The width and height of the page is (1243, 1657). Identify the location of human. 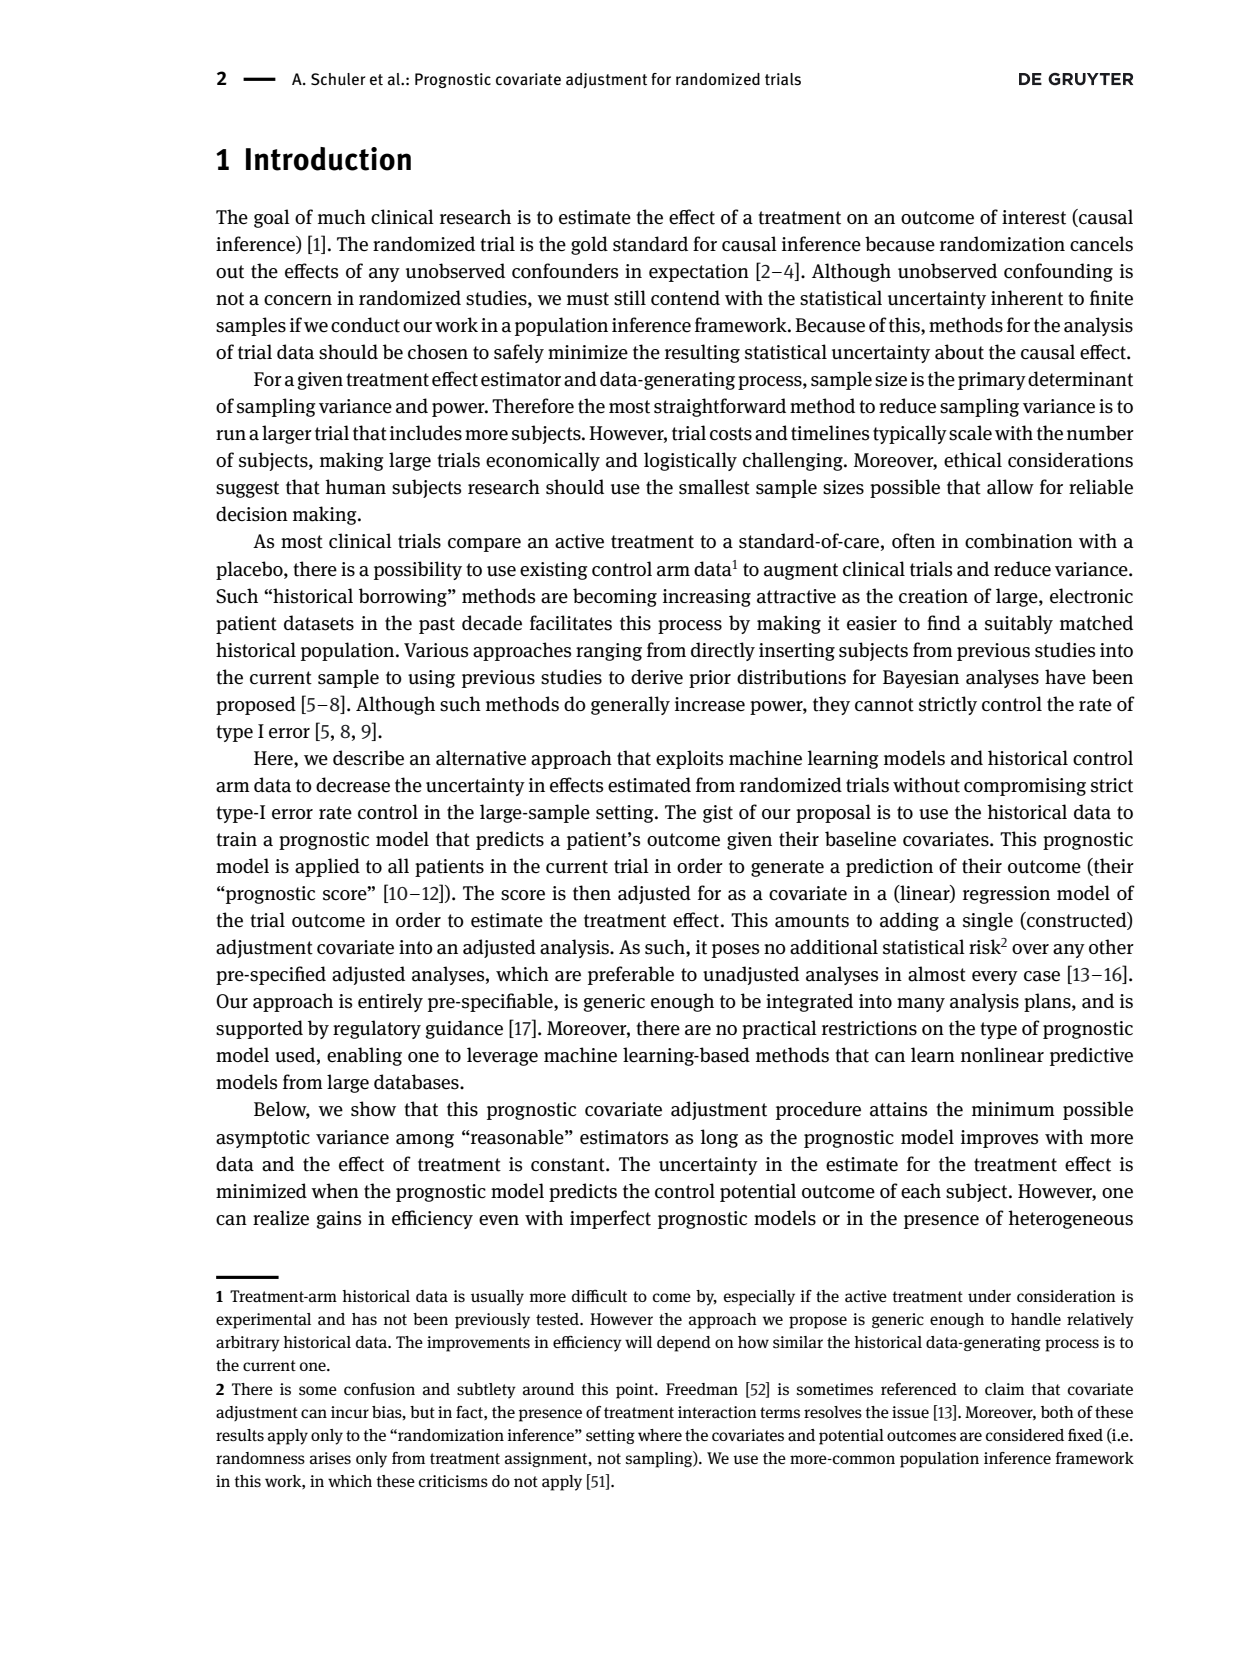
(355, 487).
